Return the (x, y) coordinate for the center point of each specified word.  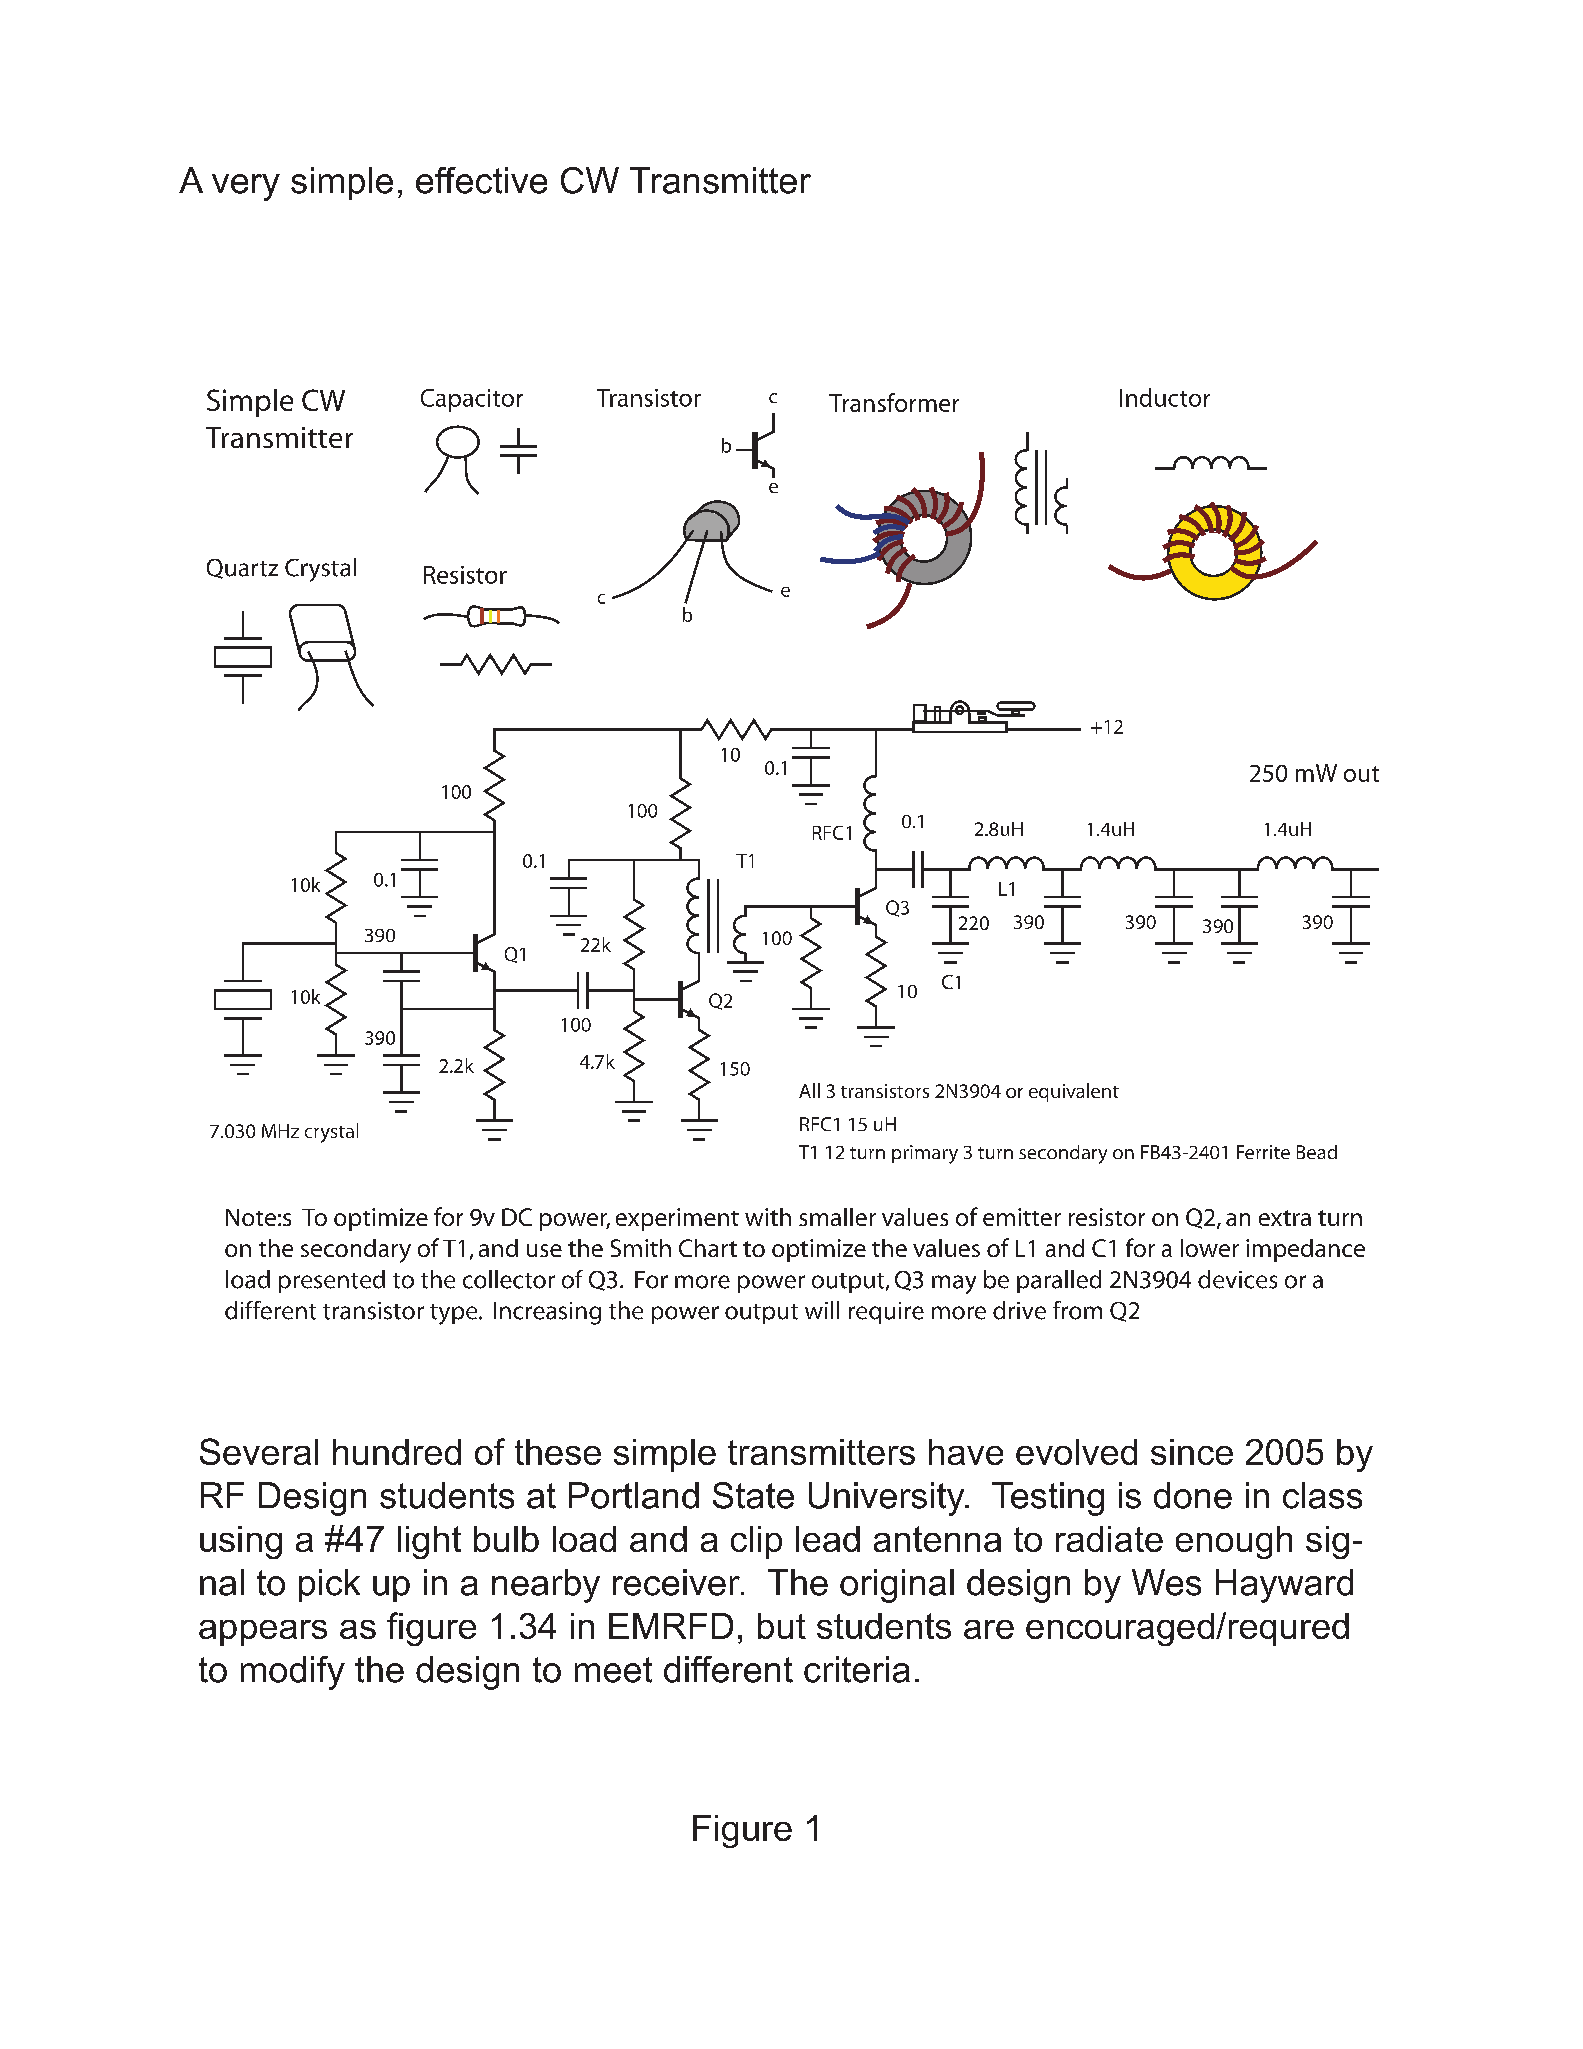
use (544, 1250)
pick (329, 1585)
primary (925, 1154)
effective (481, 180)
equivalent (1074, 1092)
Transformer (894, 402)
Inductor (1165, 397)
